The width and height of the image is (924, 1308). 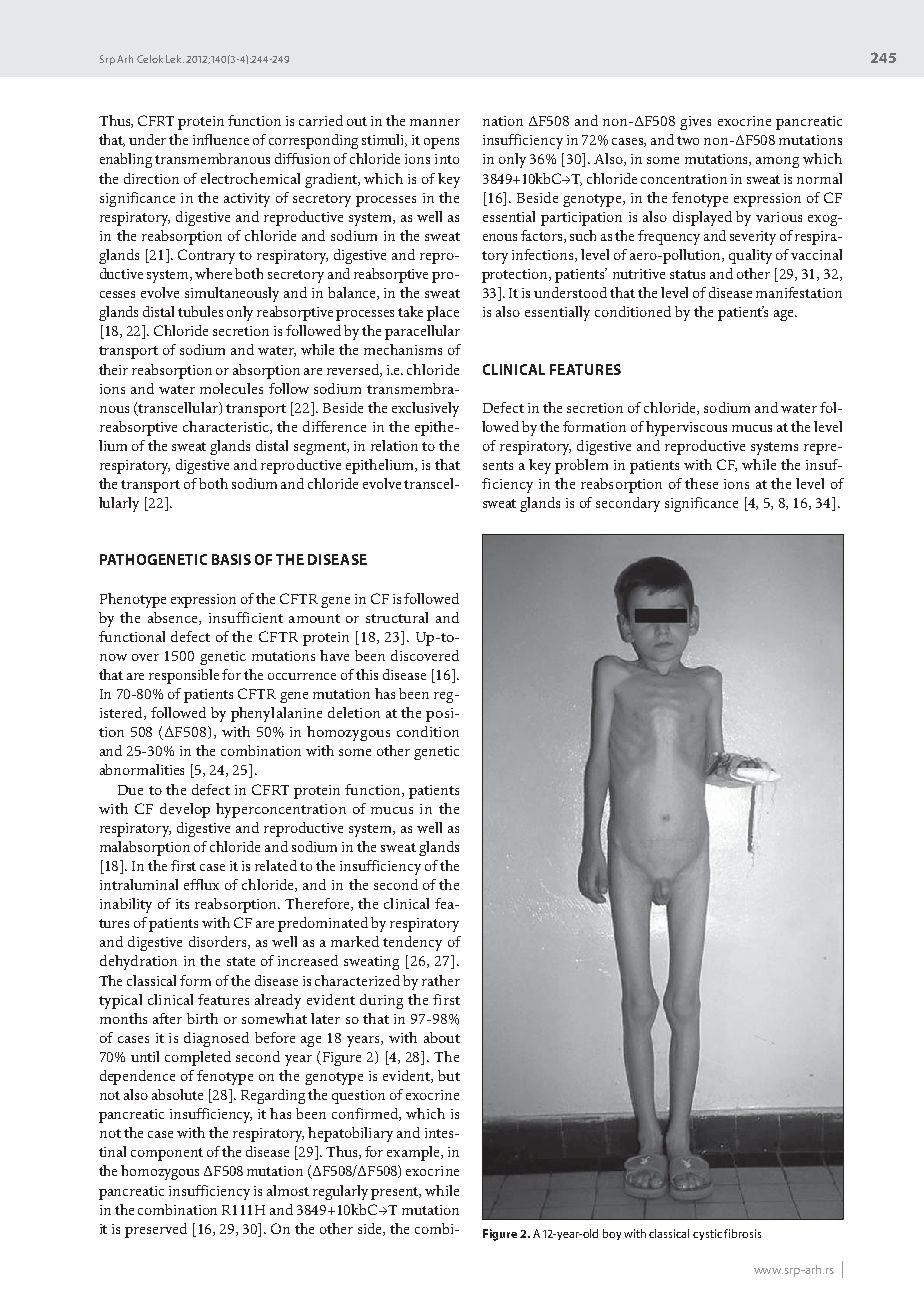 What do you see at coordinates (435, 122) in the image?
I see `manner` at bounding box center [435, 122].
